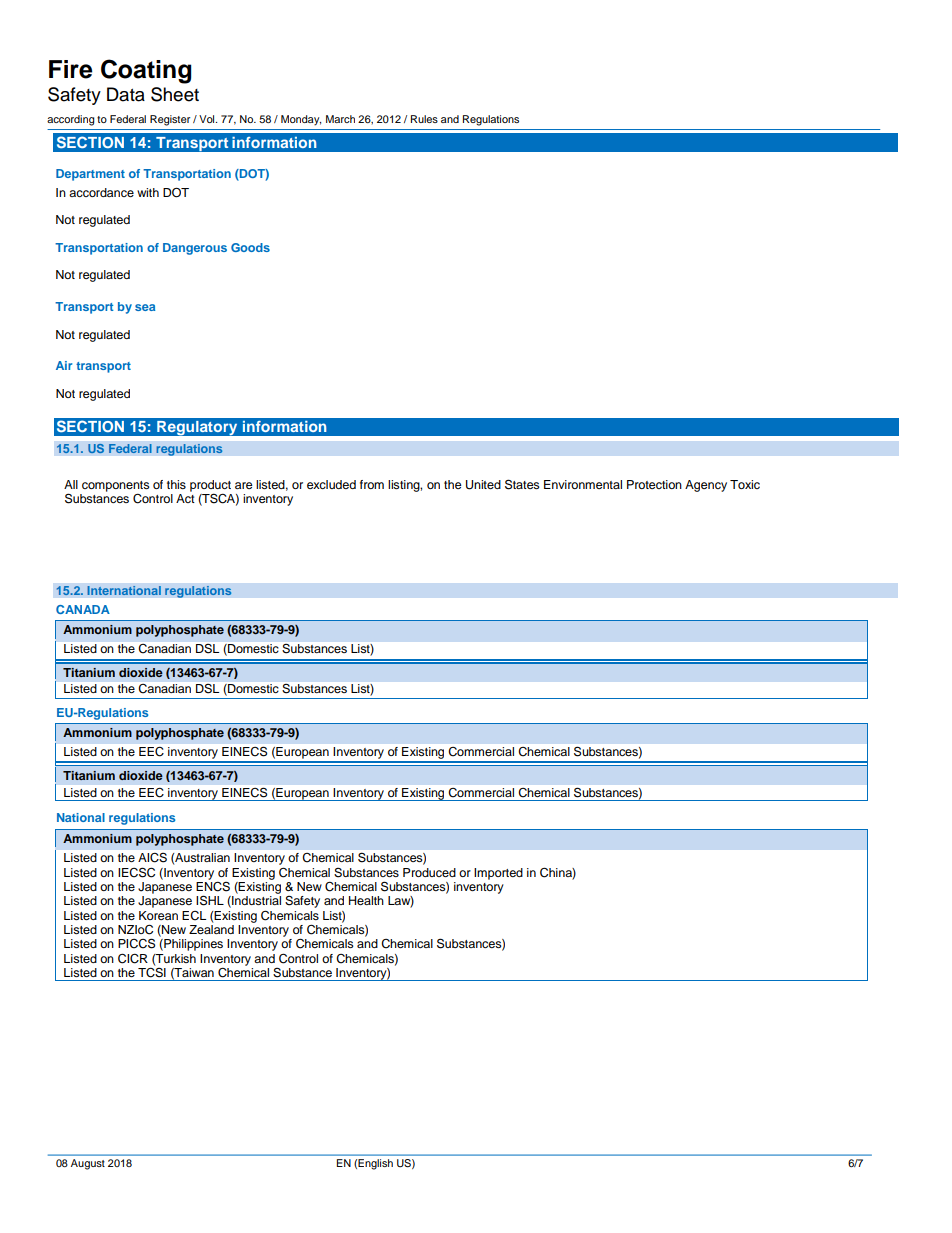  What do you see at coordinates (176, 484) in the image?
I see `this` at bounding box center [176, 484].
